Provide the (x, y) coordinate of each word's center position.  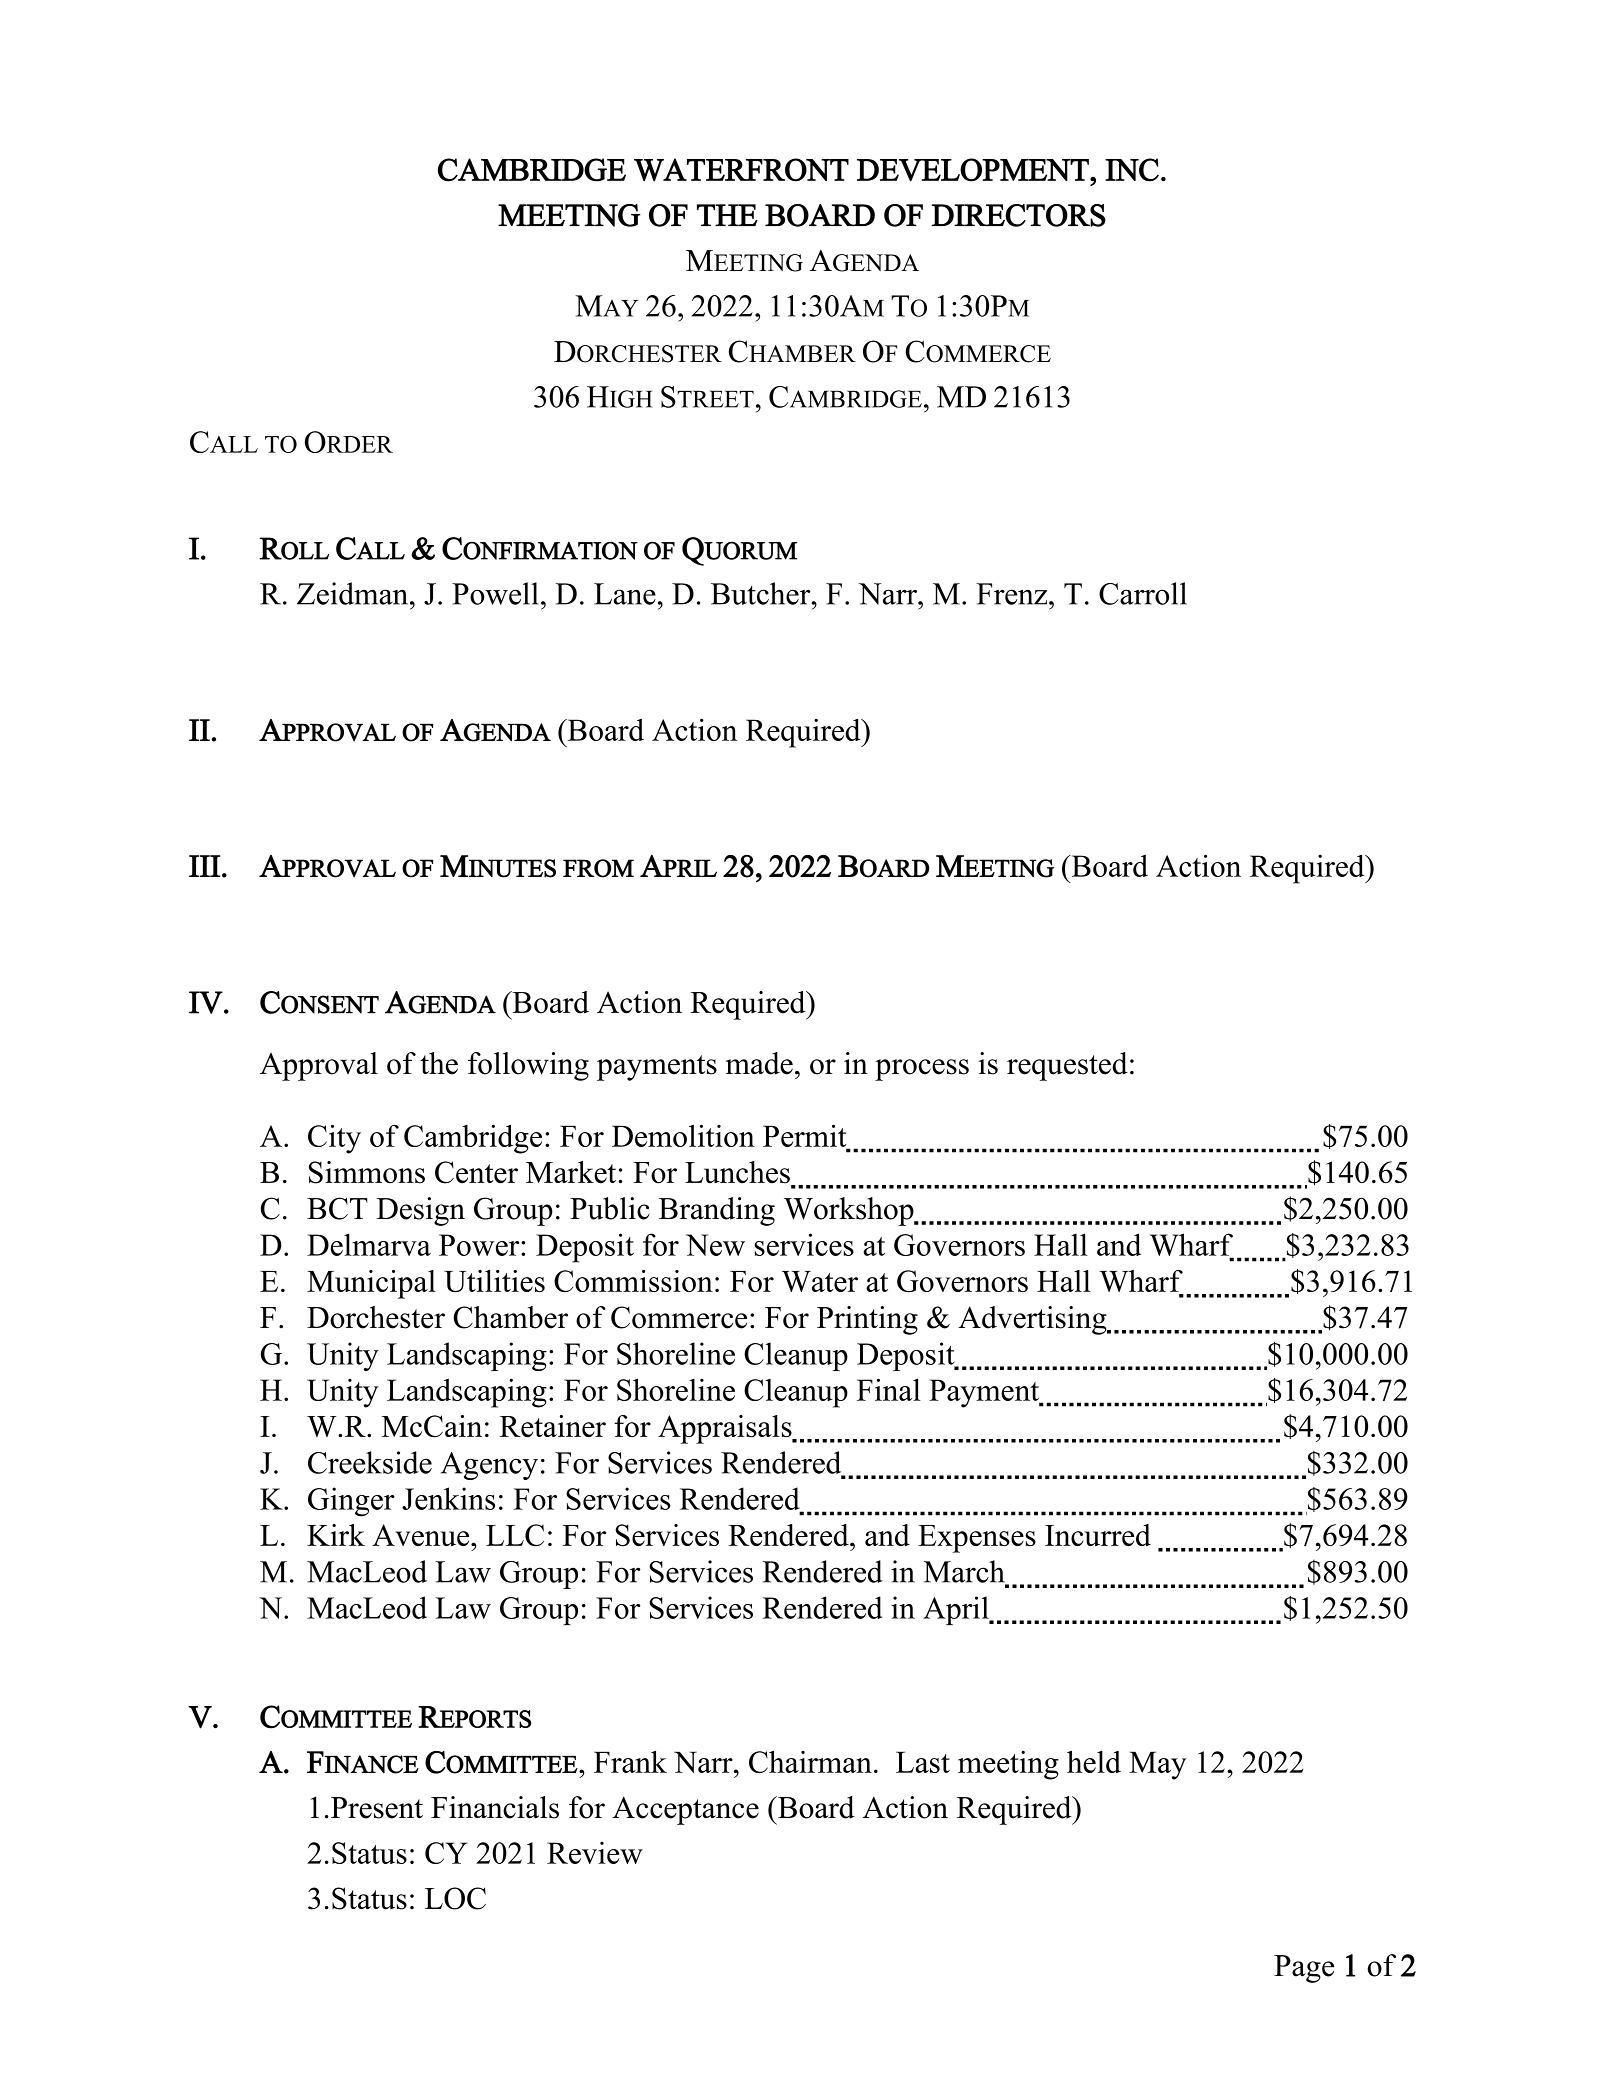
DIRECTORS (1018, 215)
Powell (495, 593)
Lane (625, 594)
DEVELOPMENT (974, 170)
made (759, 1063)
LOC (455, 1898)
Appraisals (726, 1429)
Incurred (1098, 1535)
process (922, 1070)
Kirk (336, 1535)
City (334, 1139)
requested (1067, 1066)
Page (1304, 1969)
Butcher (762, 593)
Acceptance (685, 1810)
